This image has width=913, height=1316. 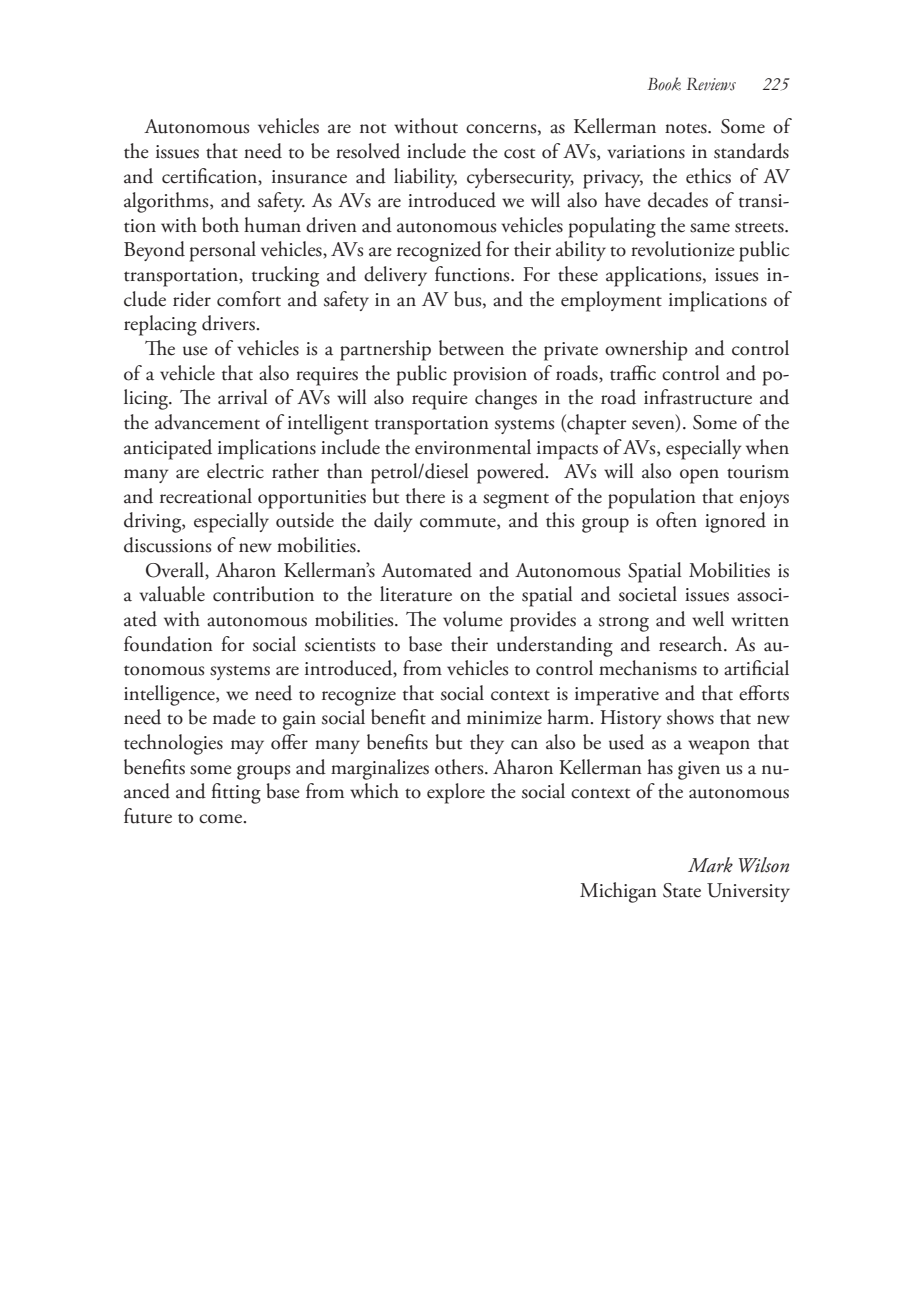 I want to click on insurance, so click(x=309, y=177).
